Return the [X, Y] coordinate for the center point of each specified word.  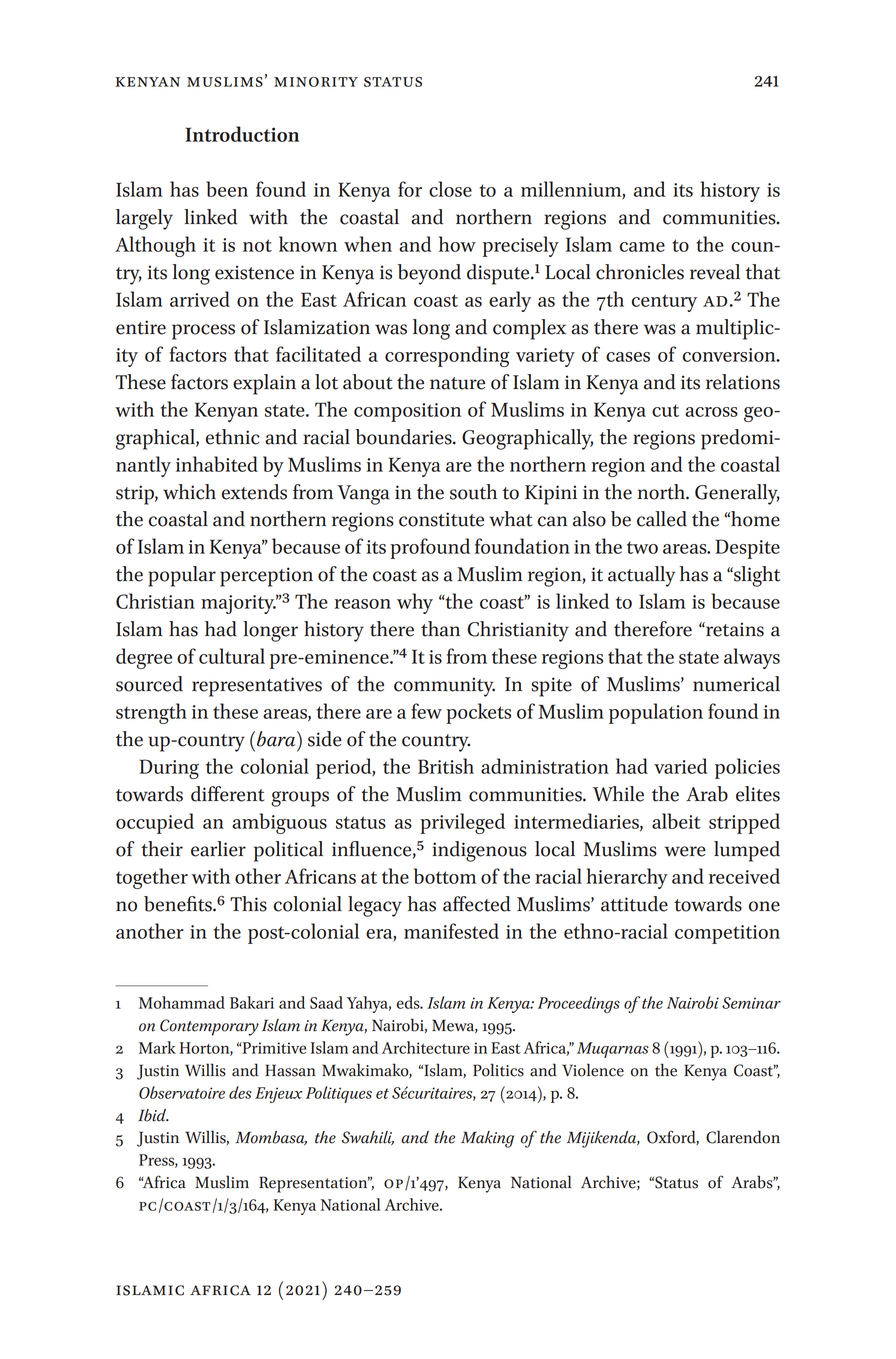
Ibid [153, 1115]
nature [457, 383]
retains [734, 629]
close [450, 189]
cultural [232, 656]
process [203, 332]
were [685, 851]
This [248, 904]
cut [665, 410]
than [440, 629]
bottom [445, 876]
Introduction [242, 134]
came [642, 247]
